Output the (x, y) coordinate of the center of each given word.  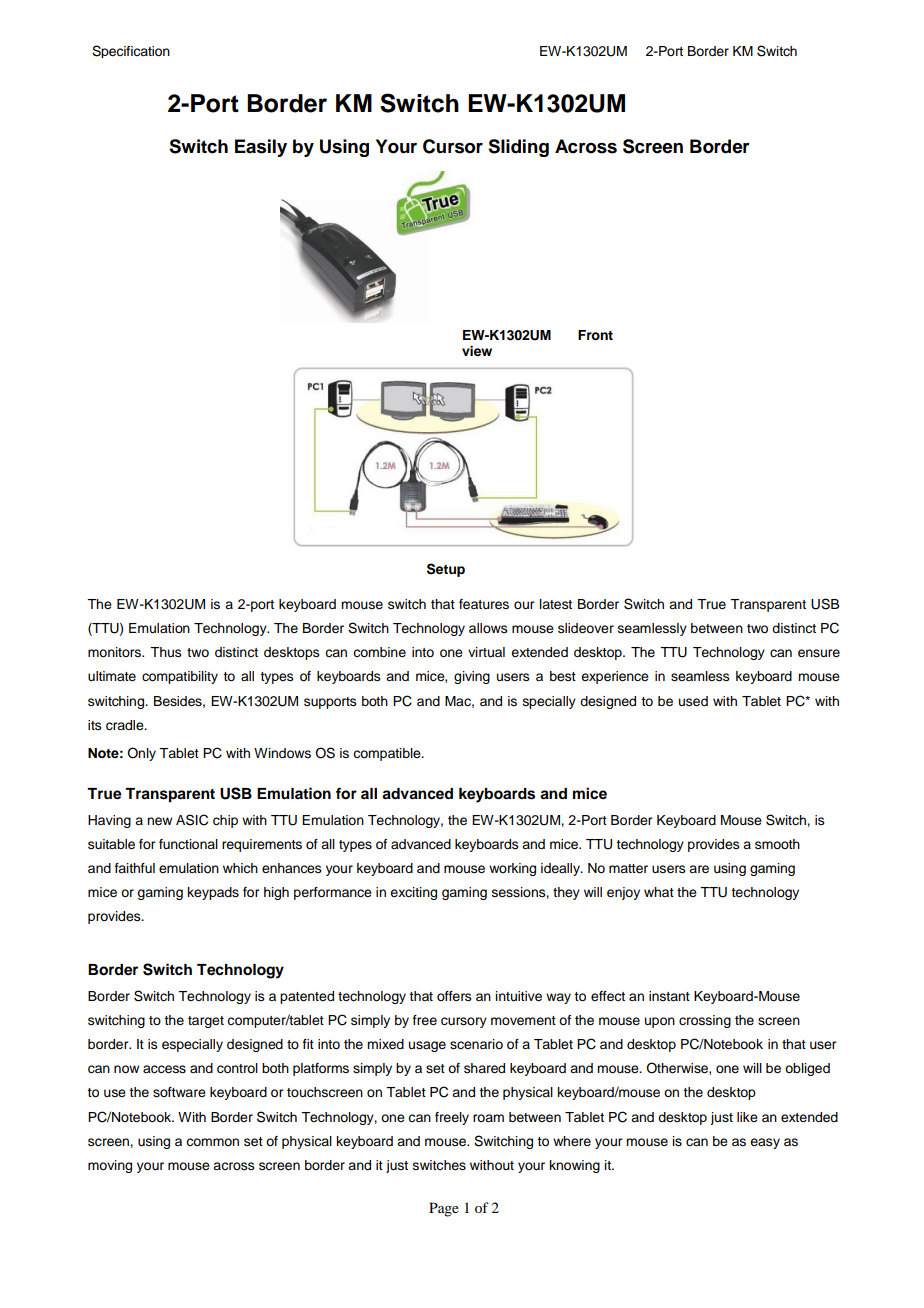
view (477, 351)
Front (595, 335)
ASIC (192, 820)
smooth (777, 844)
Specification (131, 51)
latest (556, 604)
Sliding (518, 148)
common (212, 1142)
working (512, 869)
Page (444, 1209)
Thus (166, 652)
